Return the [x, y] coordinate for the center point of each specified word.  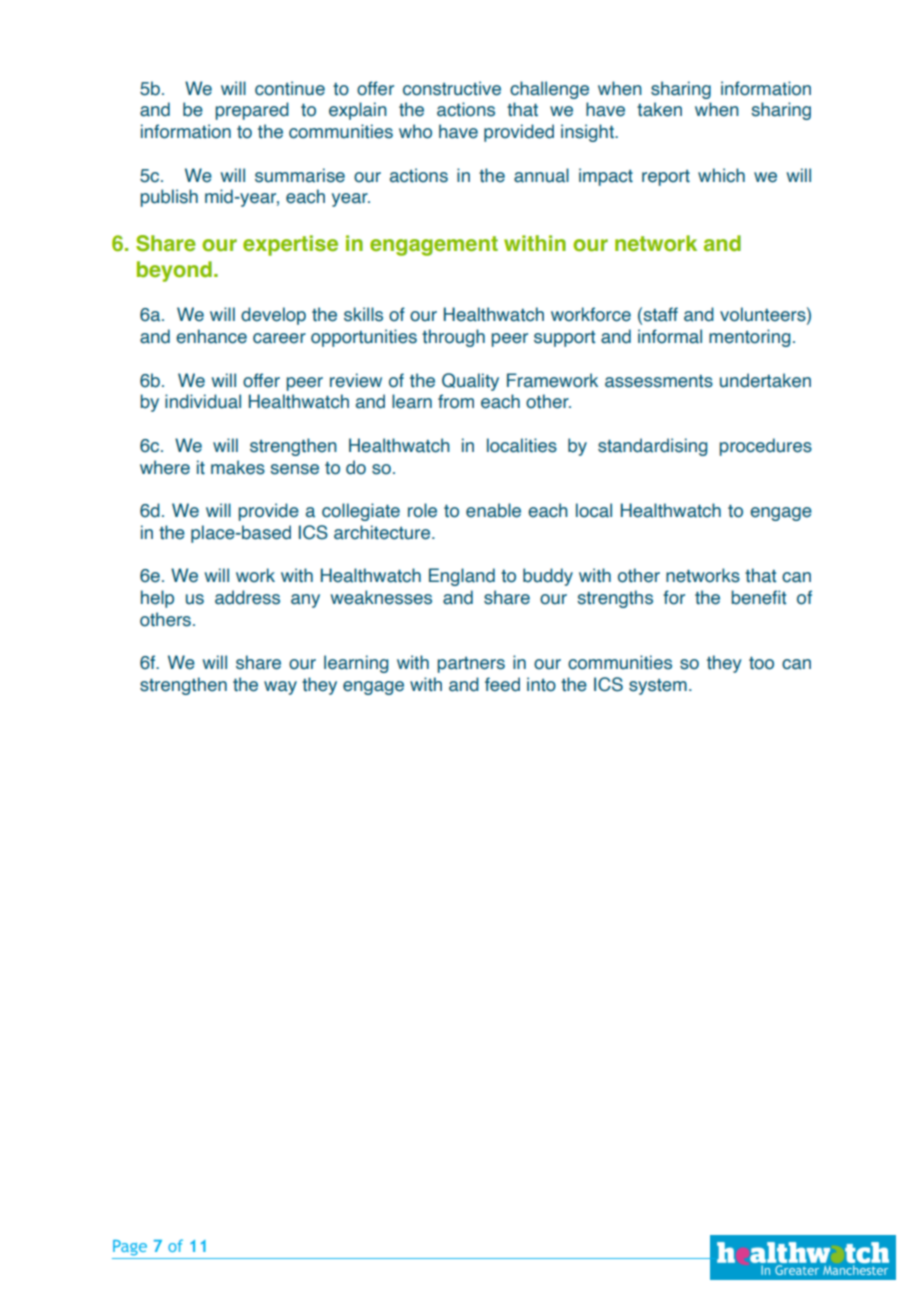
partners [471, 665]
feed [502, 684]
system [658, 687]
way [280, 688]
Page [130, 1248]
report [666, 178]
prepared [252, 111]
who [415, 131]
